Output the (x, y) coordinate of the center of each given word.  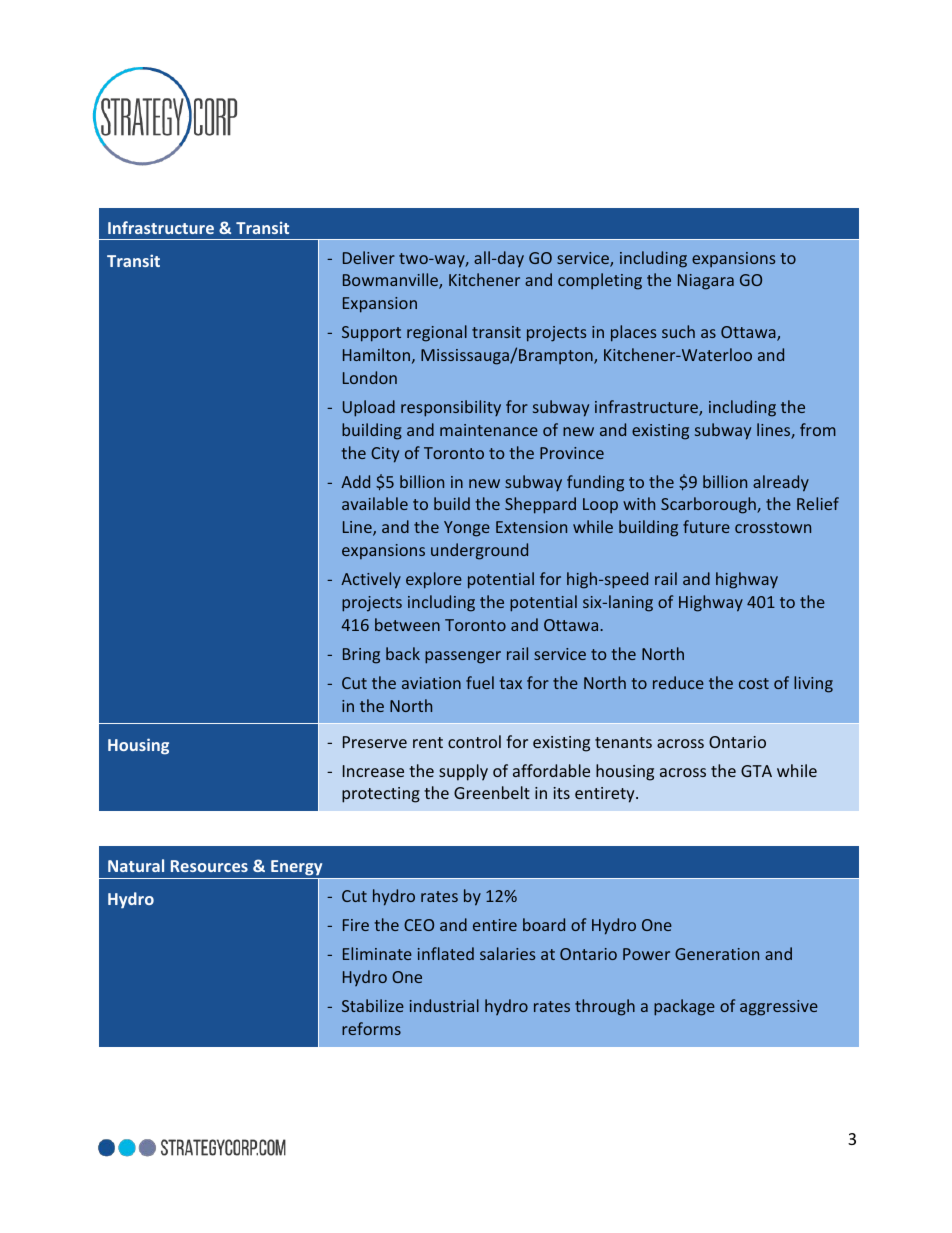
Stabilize (373, 1005)
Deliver (369, 257)
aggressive (779, 1008)
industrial (444, 1005)
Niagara (706, 282)
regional (437, 333)
